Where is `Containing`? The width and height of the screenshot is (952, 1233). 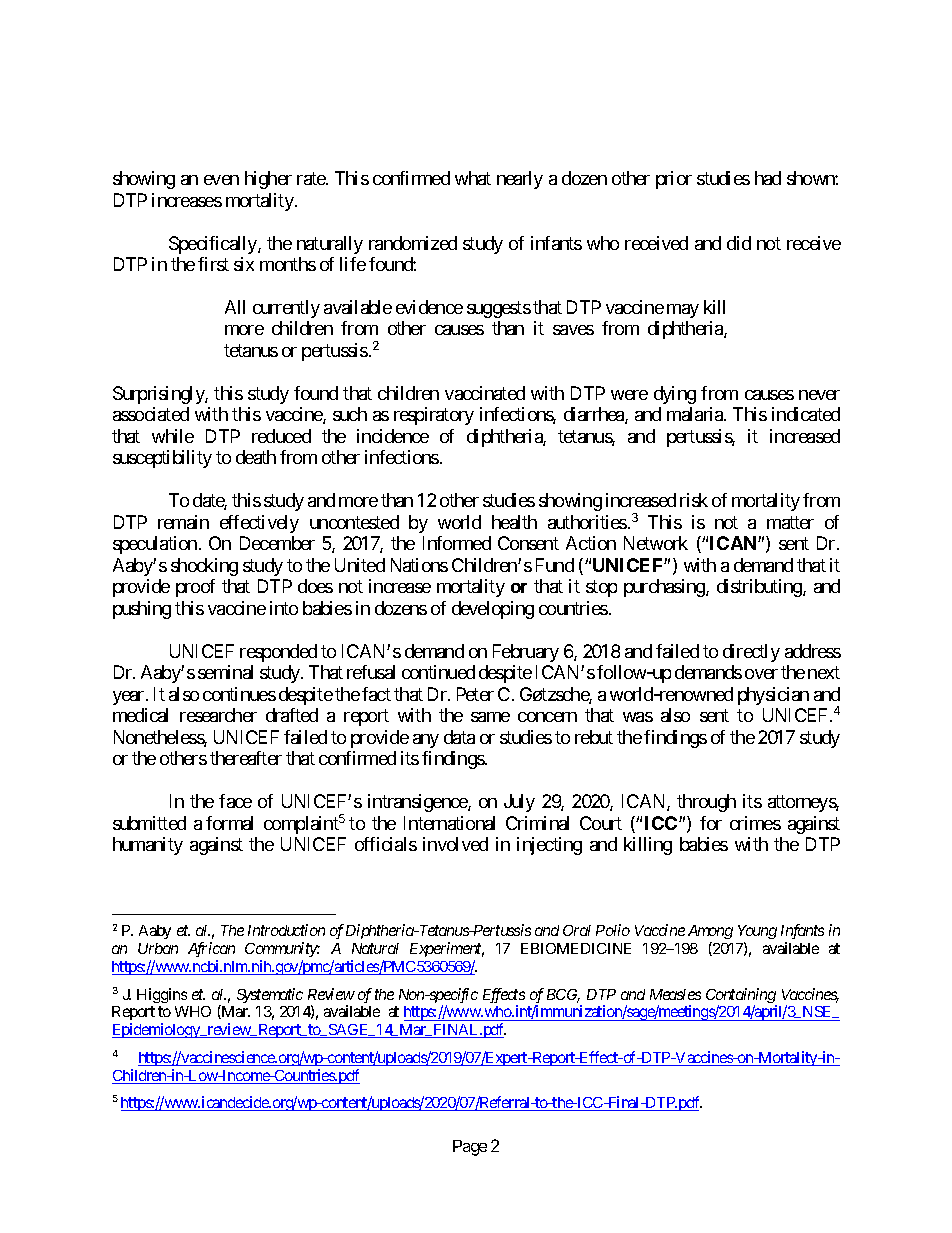 Containing is located at coordinates (741, 997).
